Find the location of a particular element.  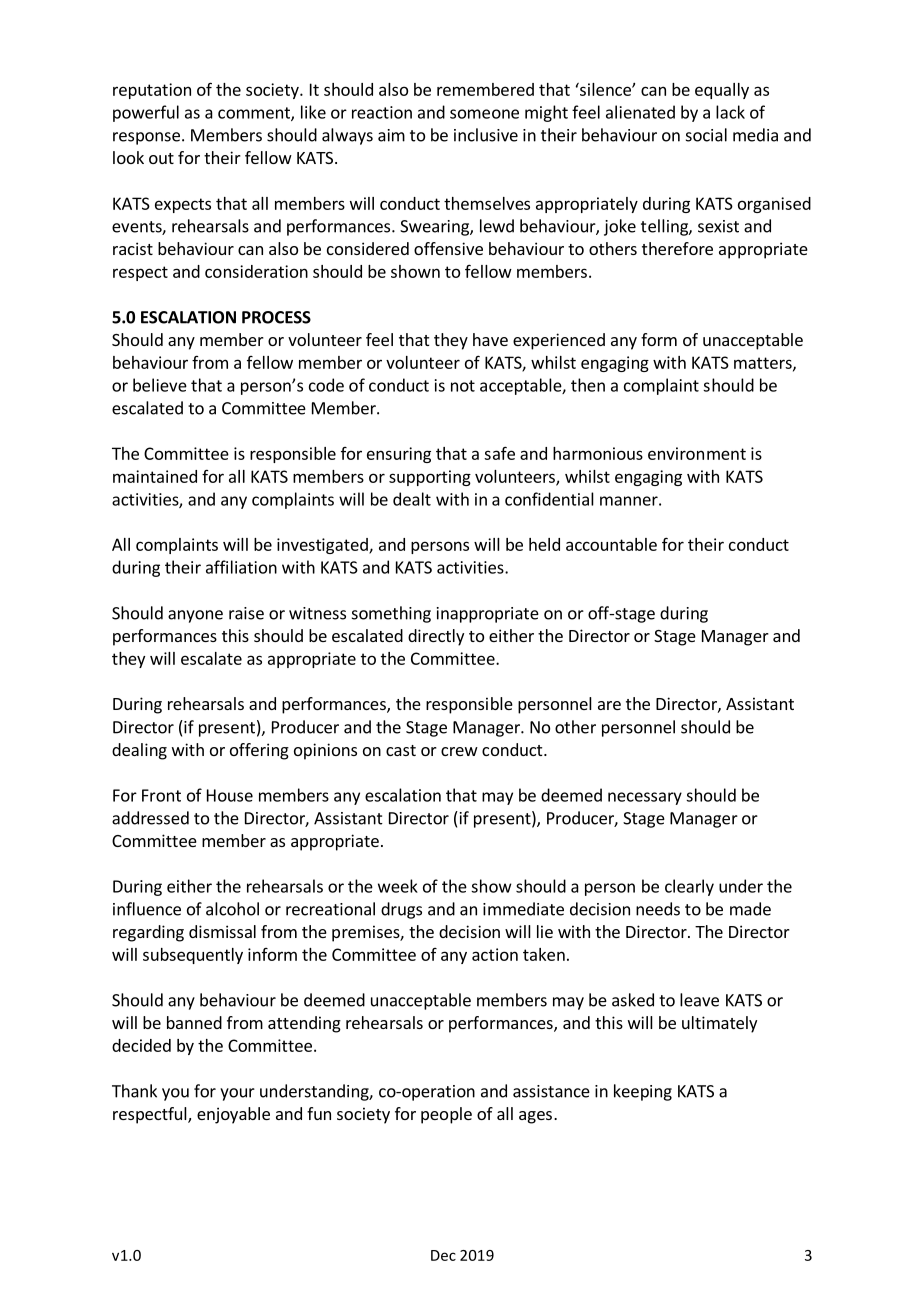

directly is located at coordinates (436, 637).
